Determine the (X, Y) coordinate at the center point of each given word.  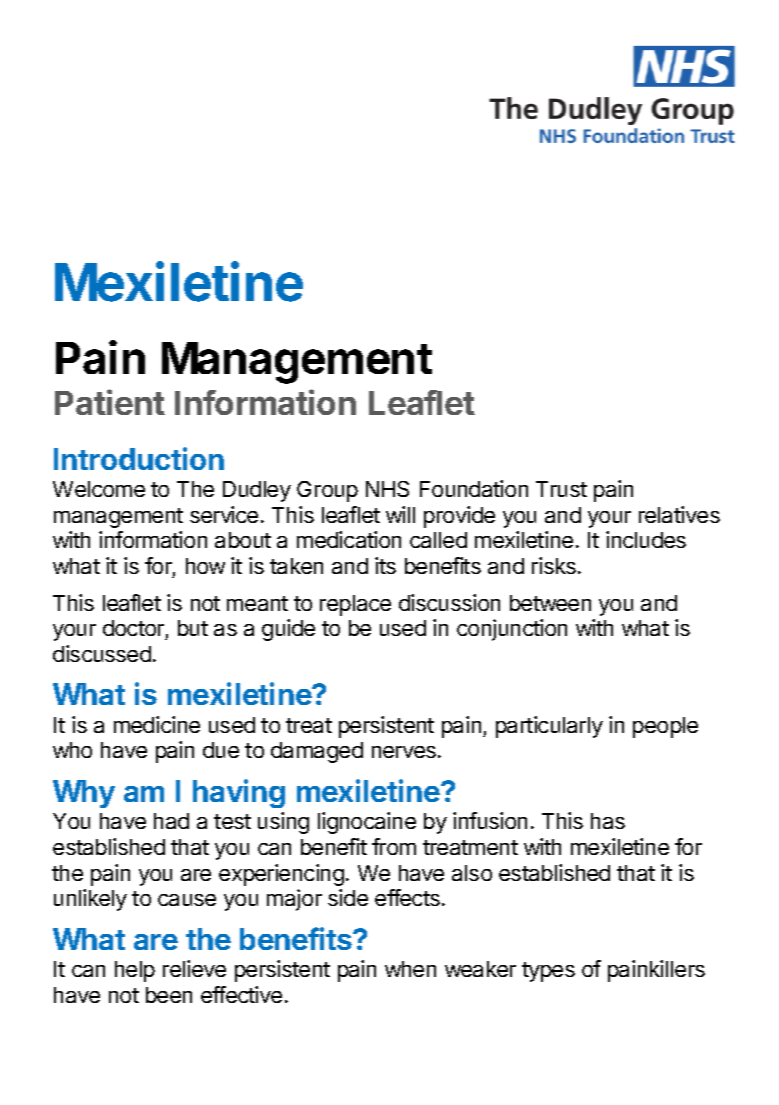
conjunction (512, 630)
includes (646, 539)
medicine (157, 724)
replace (355, 605)
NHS (387, 489)
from (394, 846)
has (608, 821)
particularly (549, 727)
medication (349, 539)
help (135, 971)
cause (187, 900)
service (224, 514)
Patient (110, 402)
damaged (317, 752)
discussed (102, 653)
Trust (561, 489)
